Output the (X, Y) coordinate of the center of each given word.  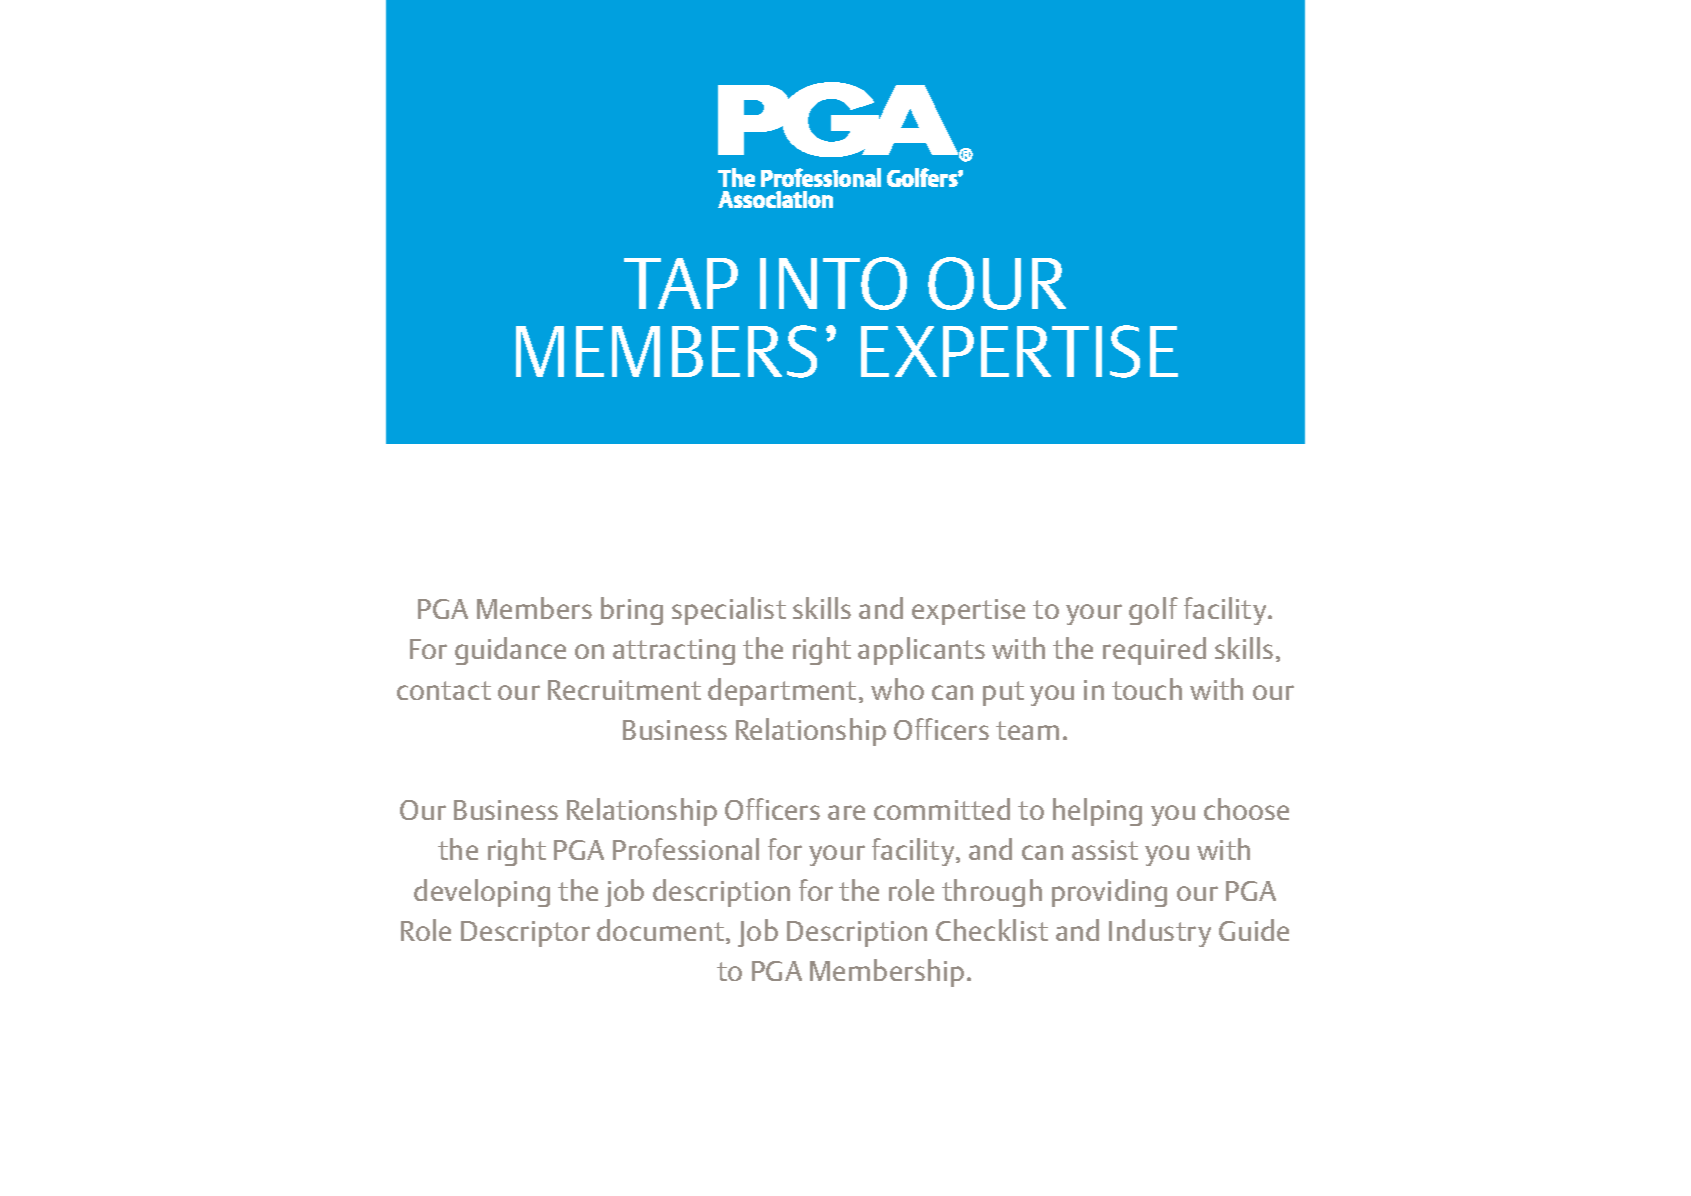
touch (1147, 689)
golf (1153, 611)
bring (632, 611)
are (846, 812)
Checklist (992, 930)
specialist (729, 611)
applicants (921, 651)
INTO (833, 283)
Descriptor (525, 934)
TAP (681, 283)
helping (1097, 812)
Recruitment (624, 690)
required (1154, 651)
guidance (510, 651)
